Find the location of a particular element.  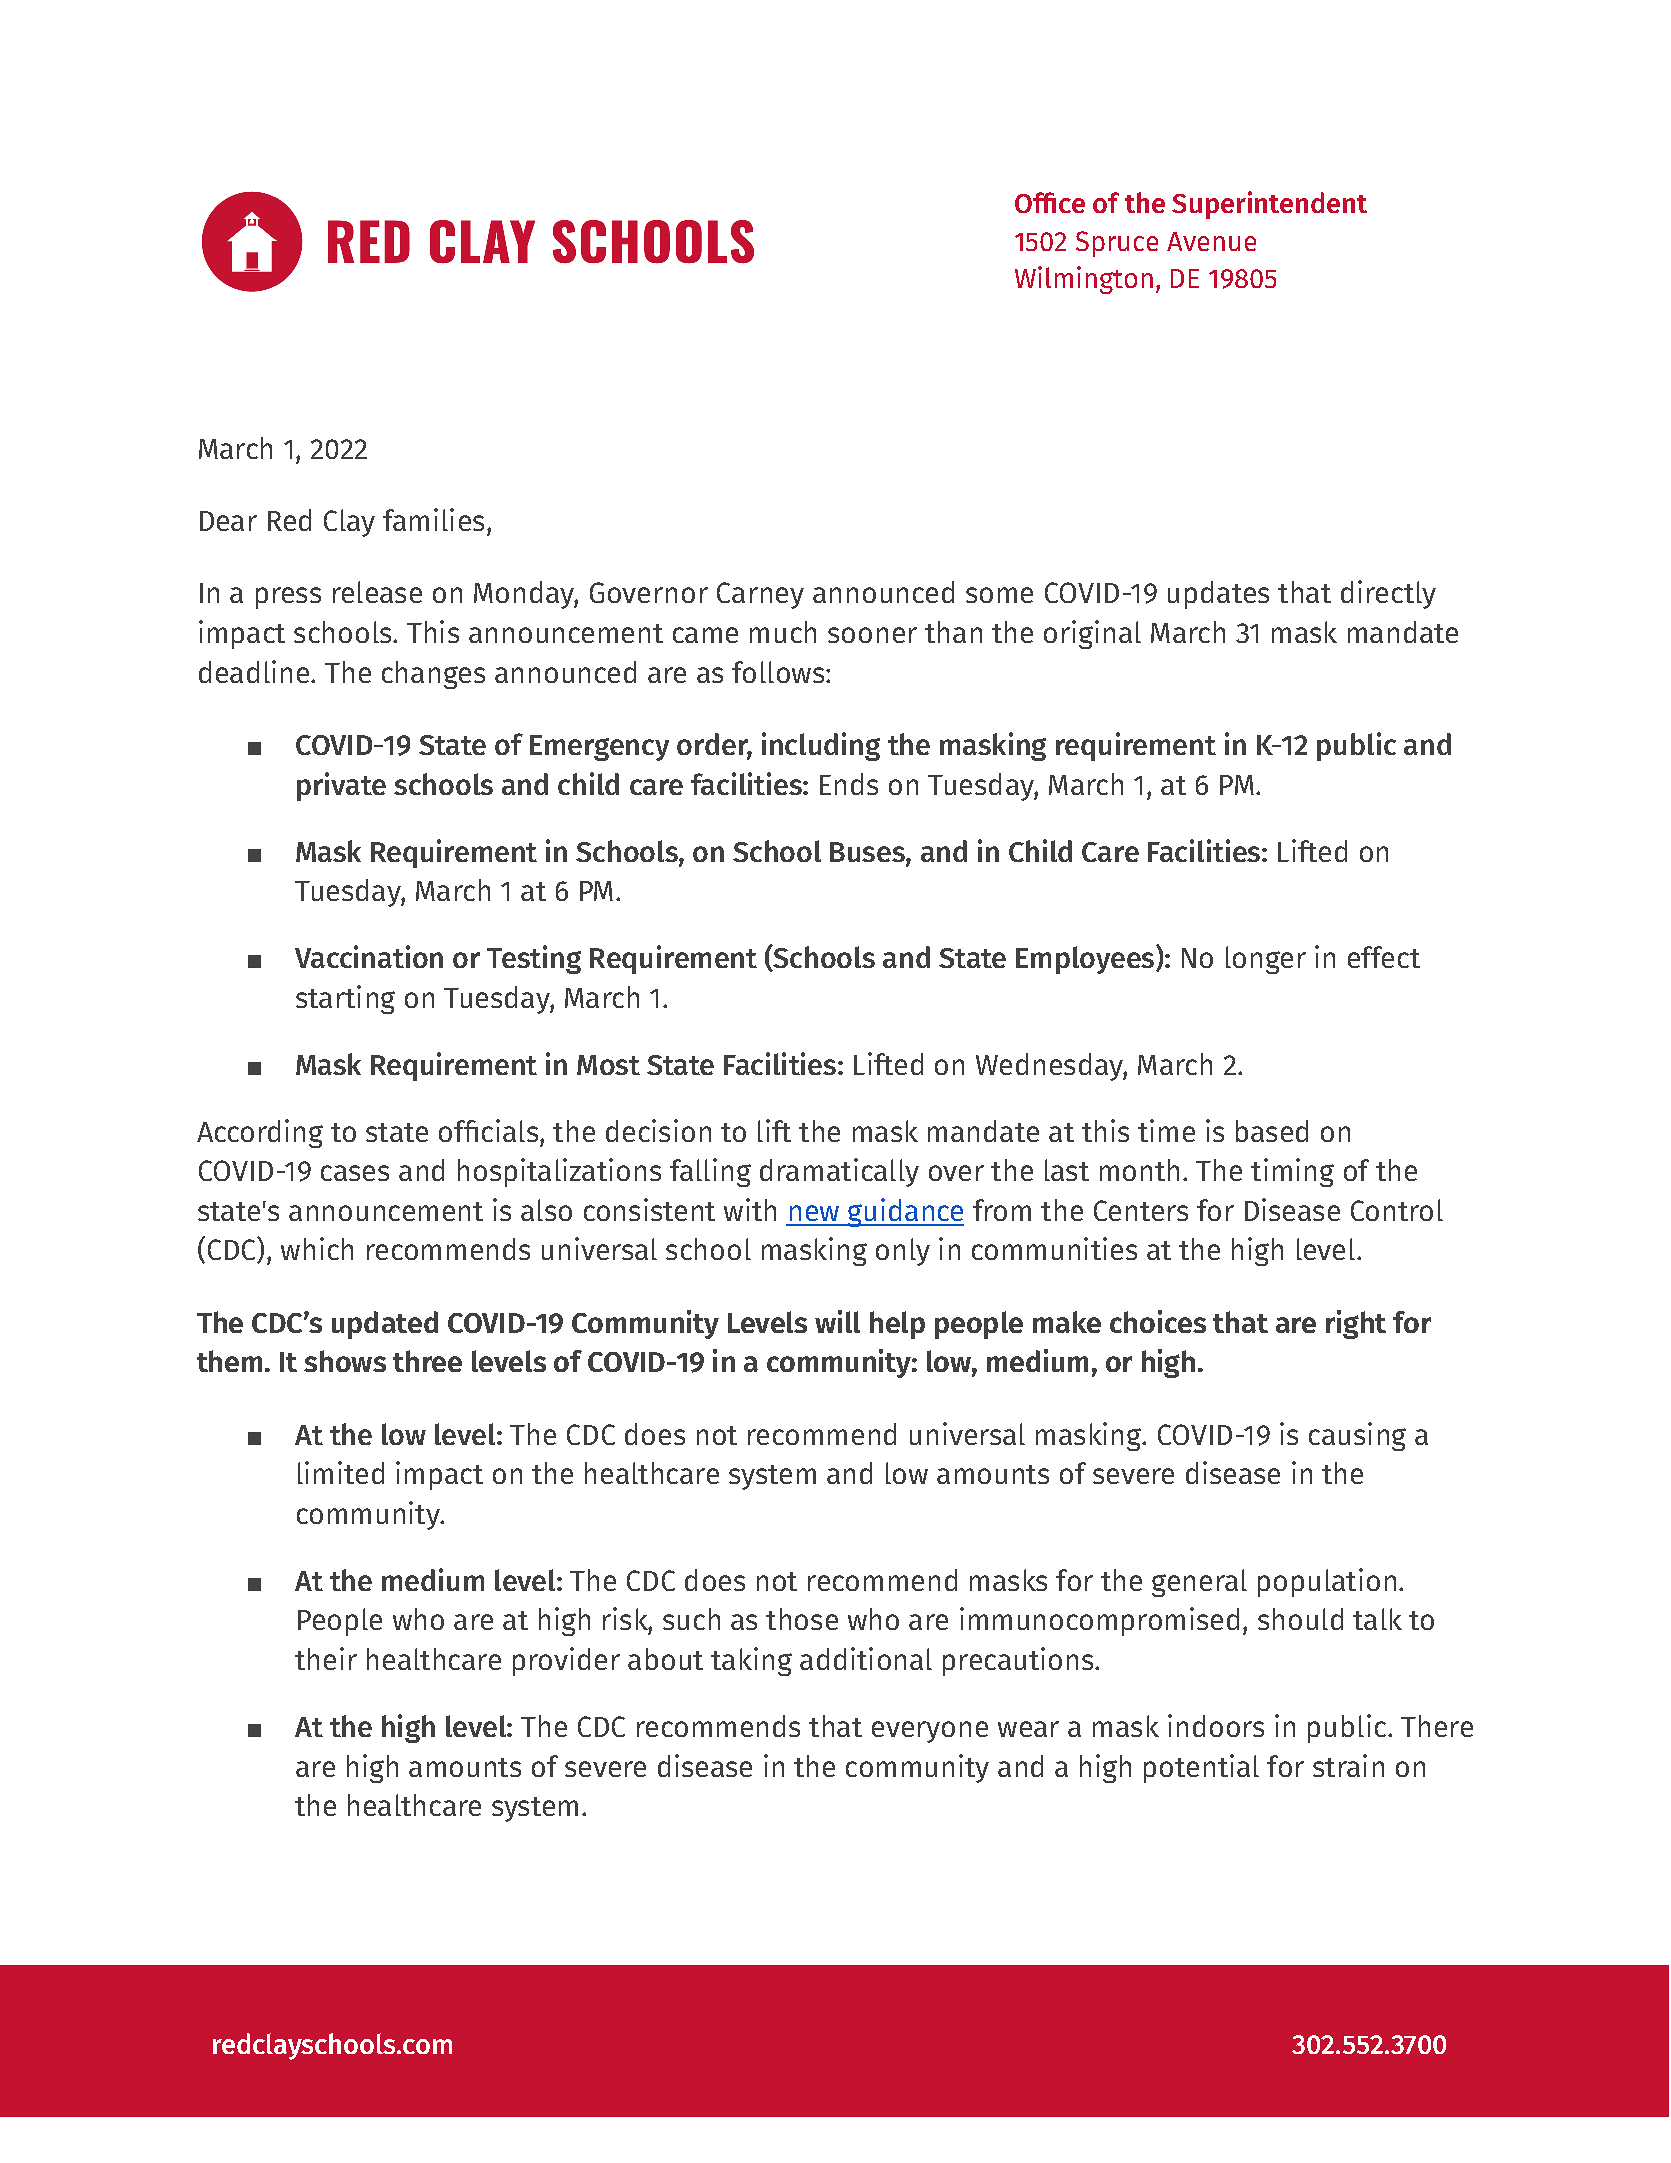

release is located at coordinates (377, 592).
